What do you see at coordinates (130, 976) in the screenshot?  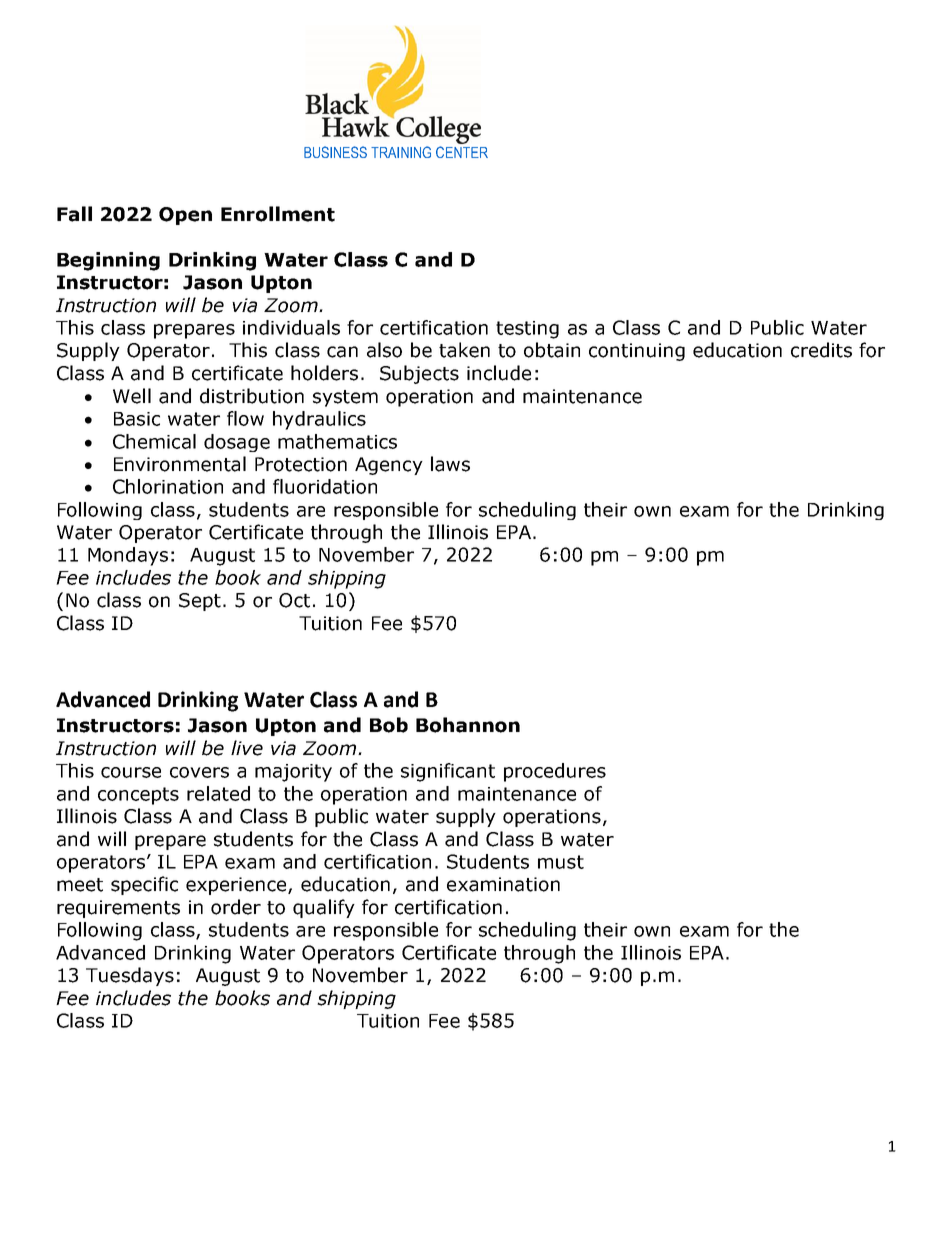 I see `Tuesdays` at bounding box center [130, 976].
